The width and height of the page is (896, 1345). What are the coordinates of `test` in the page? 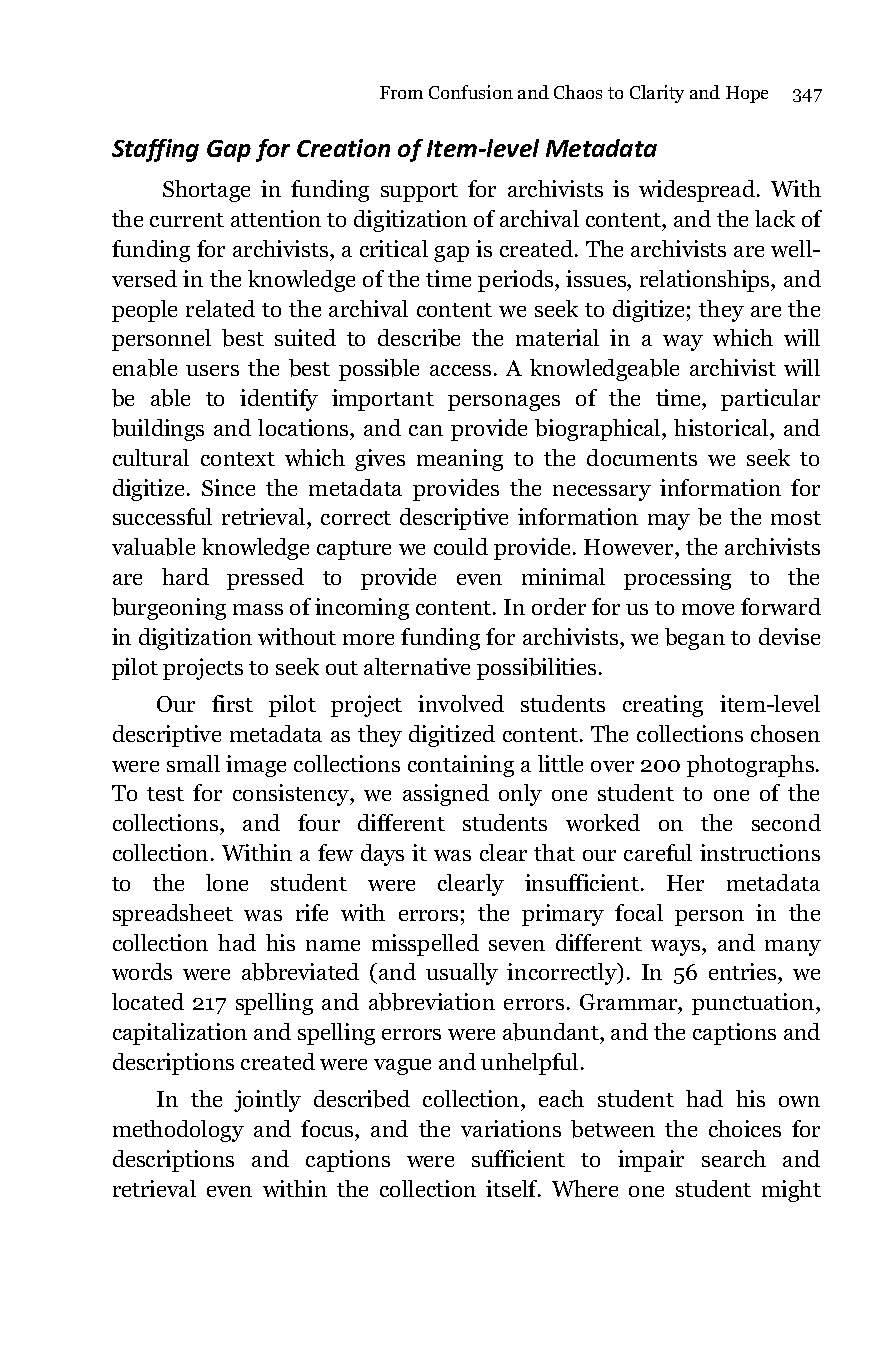 It's located at (165, 794).
